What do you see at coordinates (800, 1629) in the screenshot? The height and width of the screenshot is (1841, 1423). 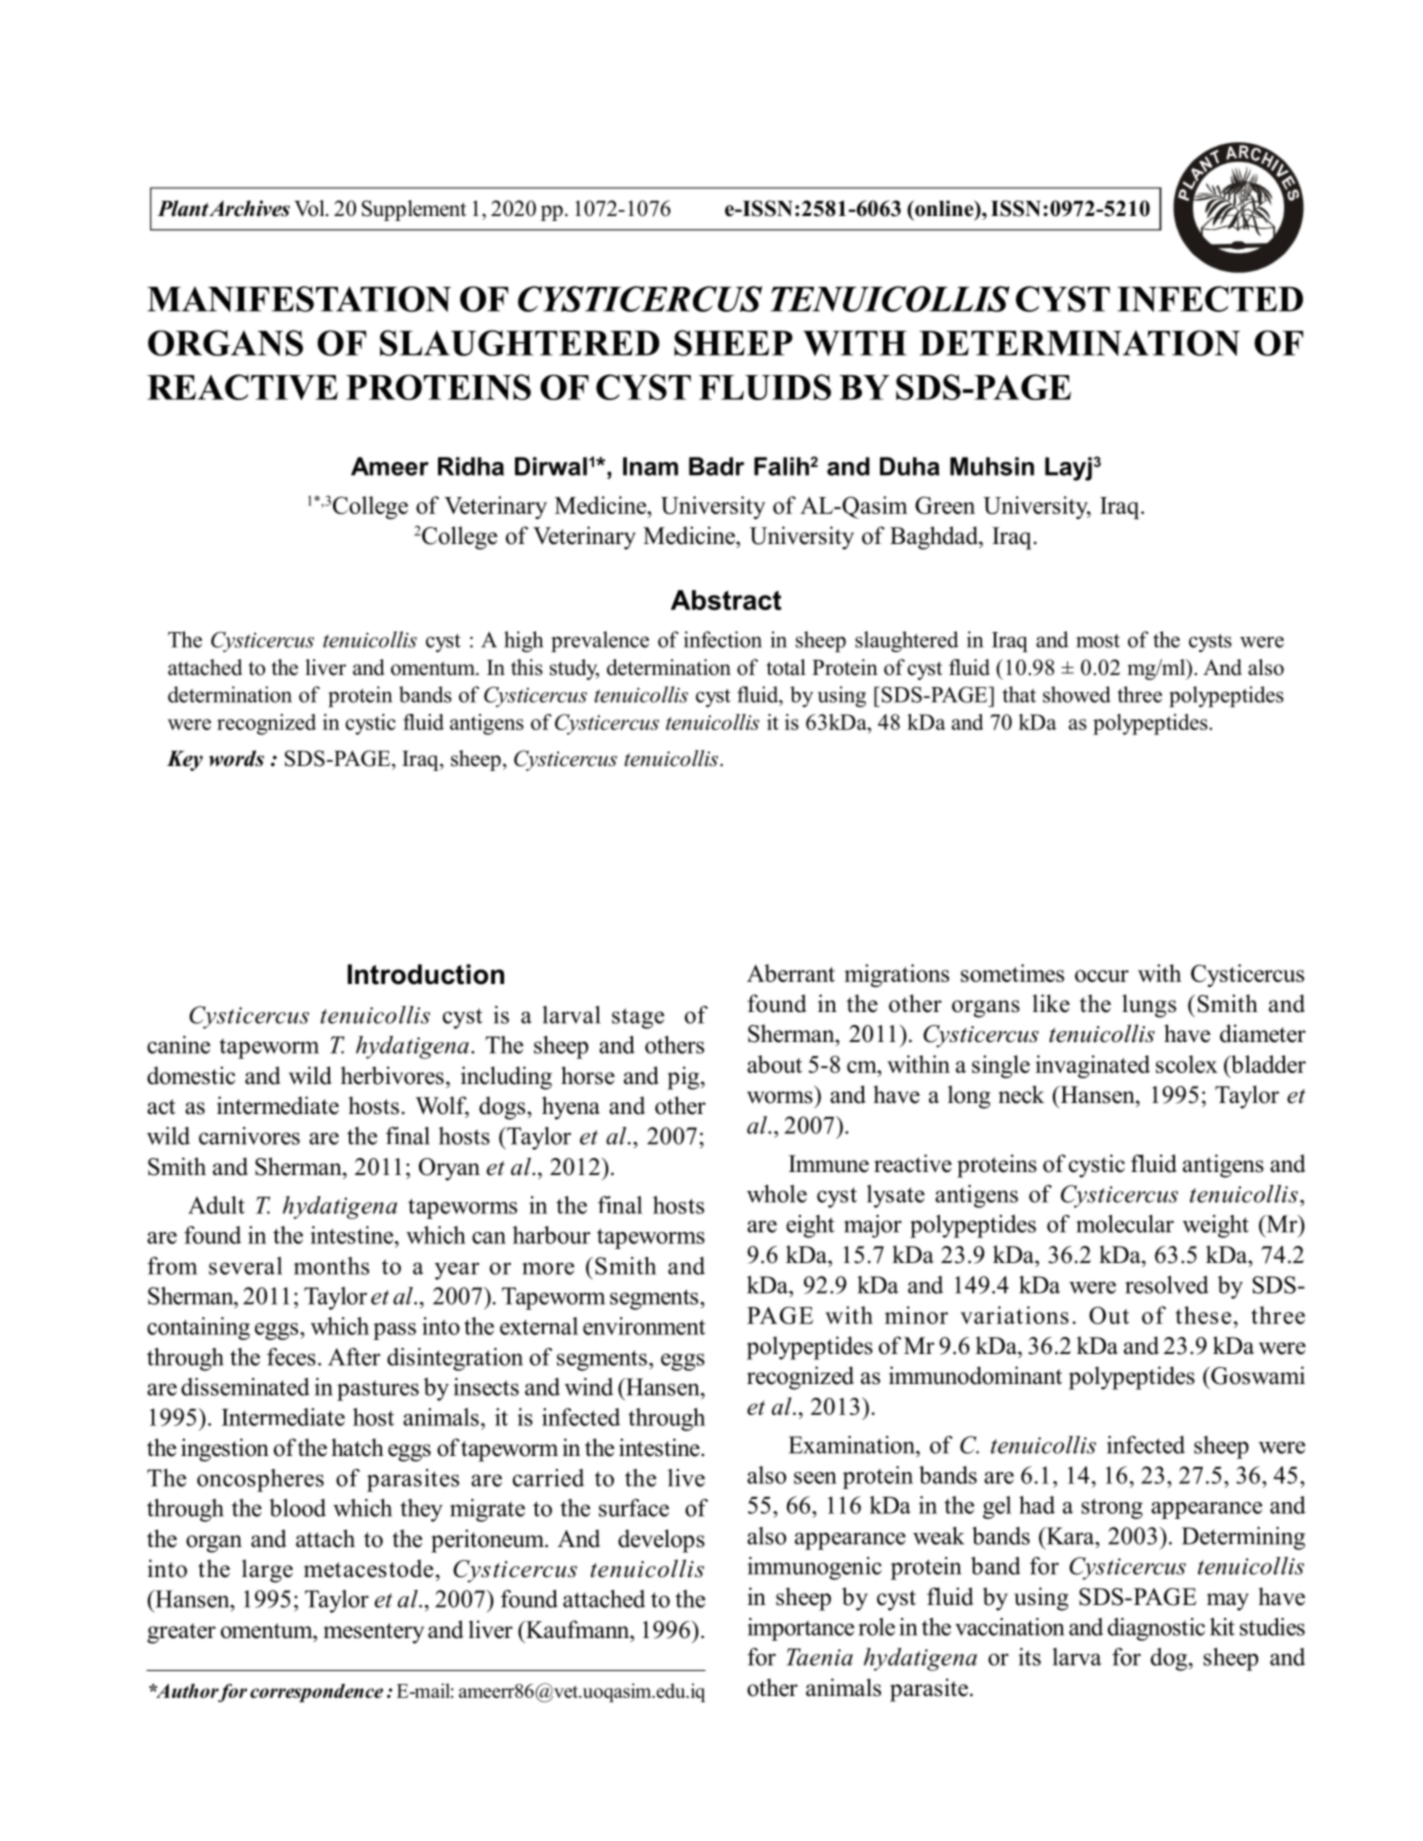 I see `importance` at bounding box center [800, 1629].
